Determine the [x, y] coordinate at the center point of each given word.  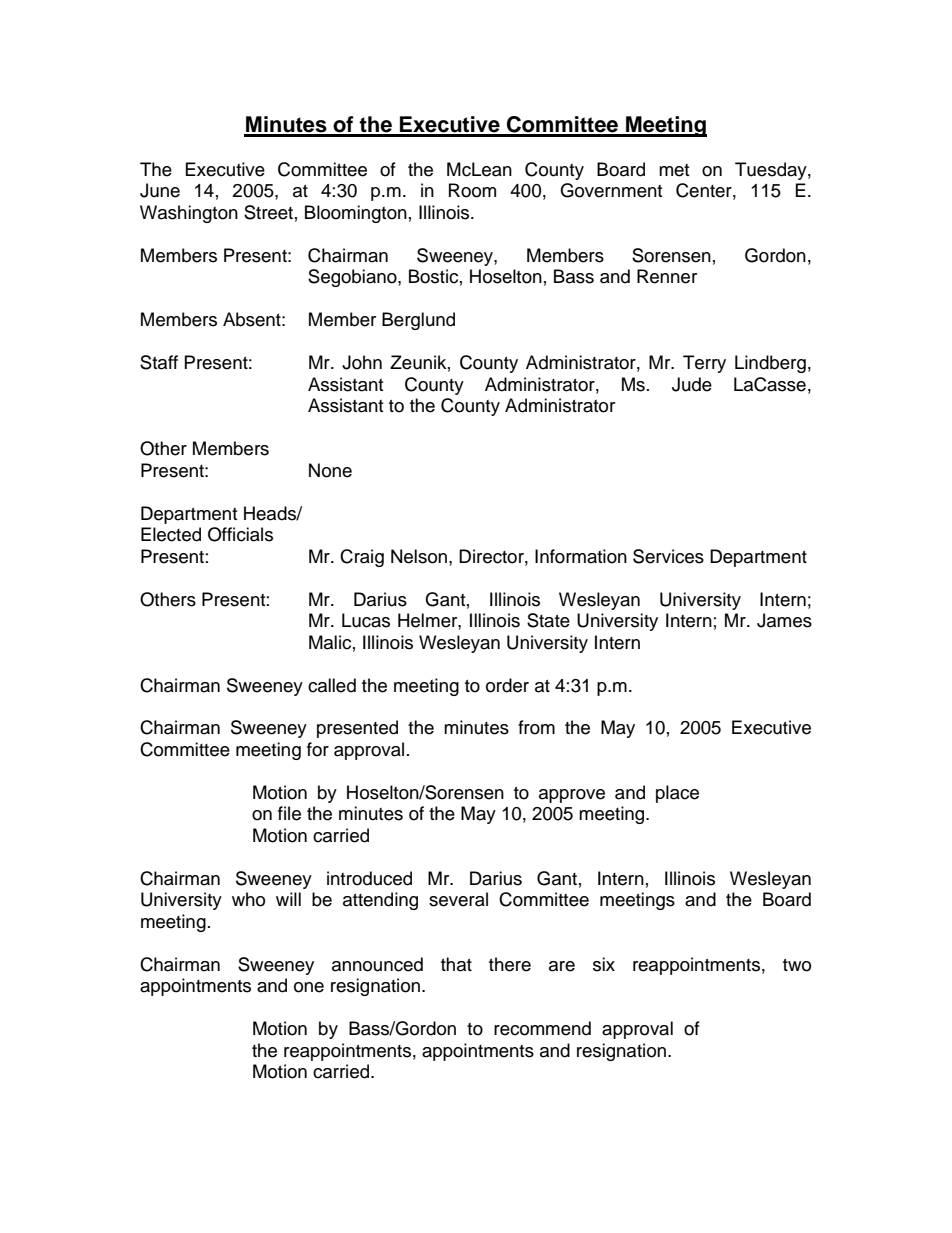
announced [377, 964]
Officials [240, 534]
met [674, 170]
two [797, 965]
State [548, 620]
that [456, 964]
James [784, 620]
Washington [189, 214]
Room [472, 190]
